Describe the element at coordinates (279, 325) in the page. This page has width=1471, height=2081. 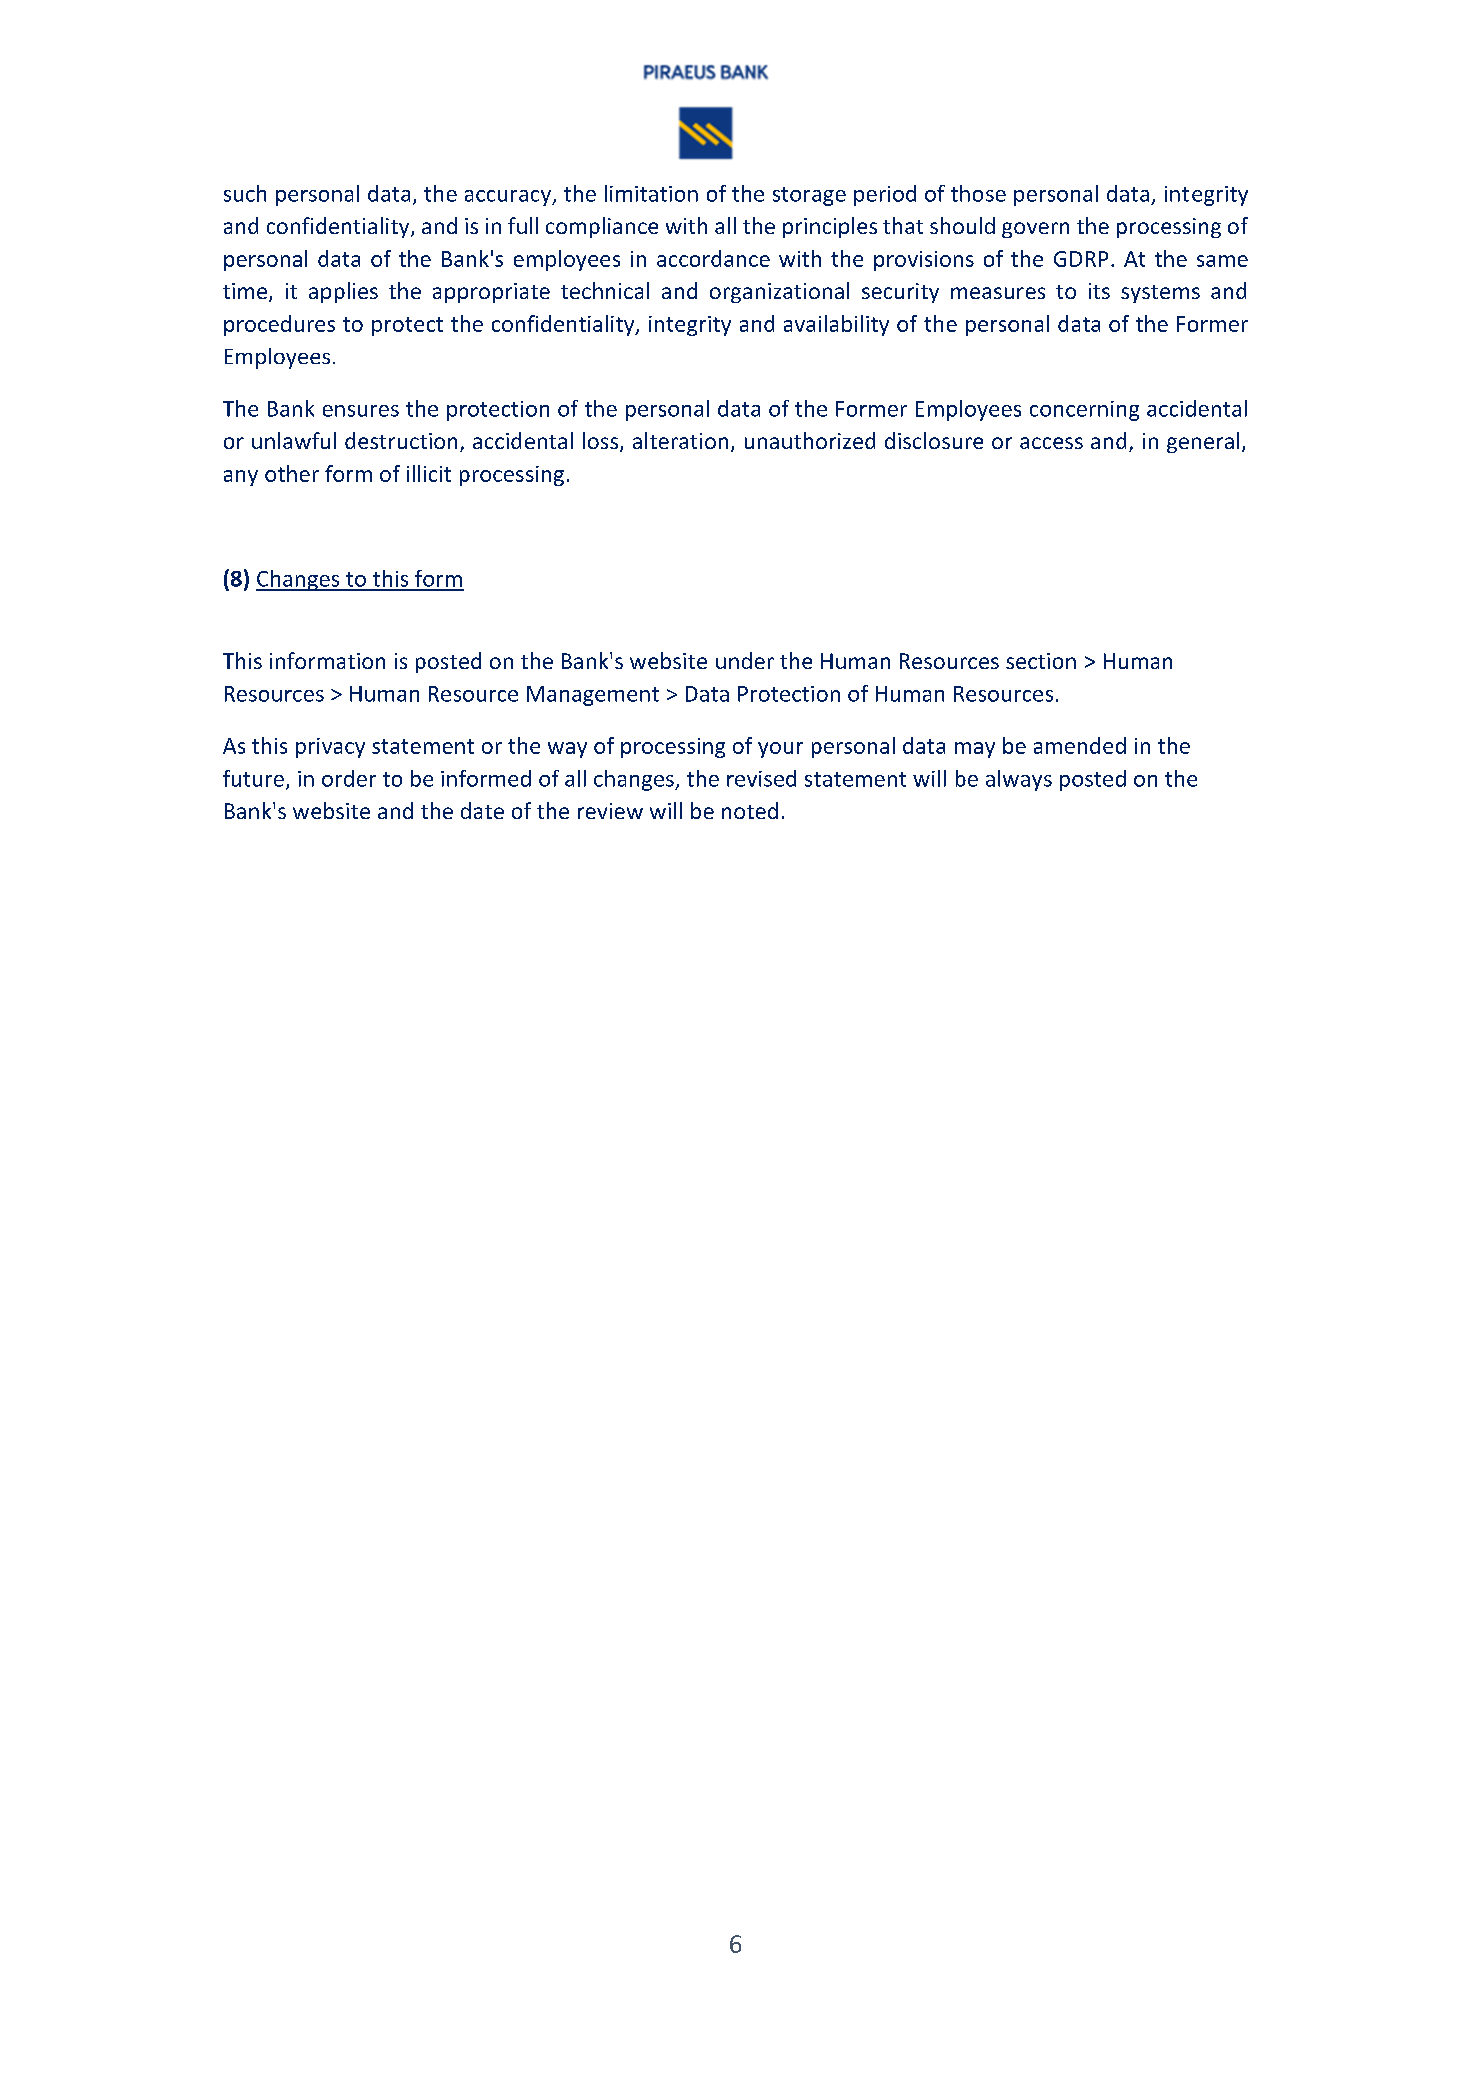
I see `procedures` at that location.
